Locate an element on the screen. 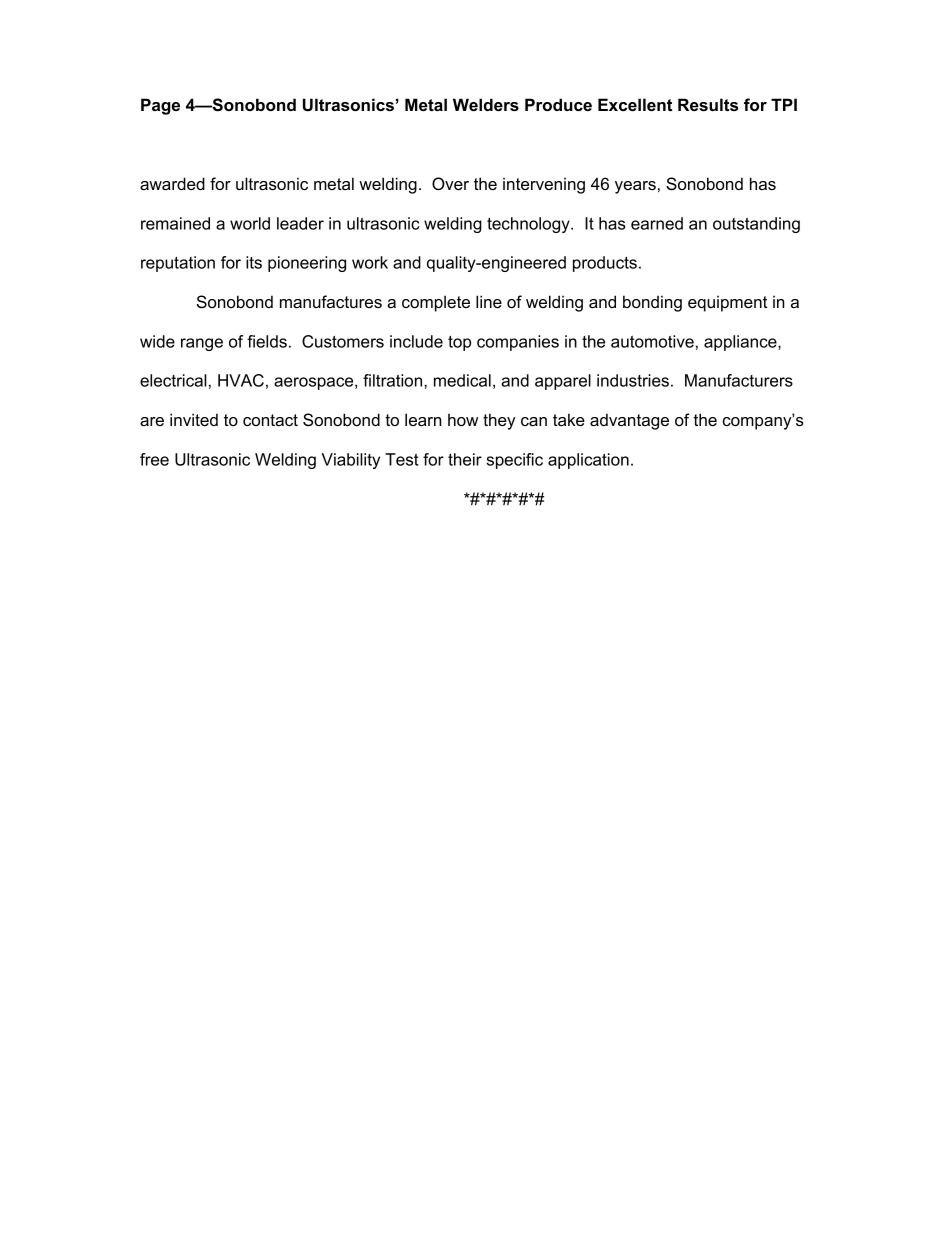 The image size is (952, 1233). their is located at coordinates (465, 459).
